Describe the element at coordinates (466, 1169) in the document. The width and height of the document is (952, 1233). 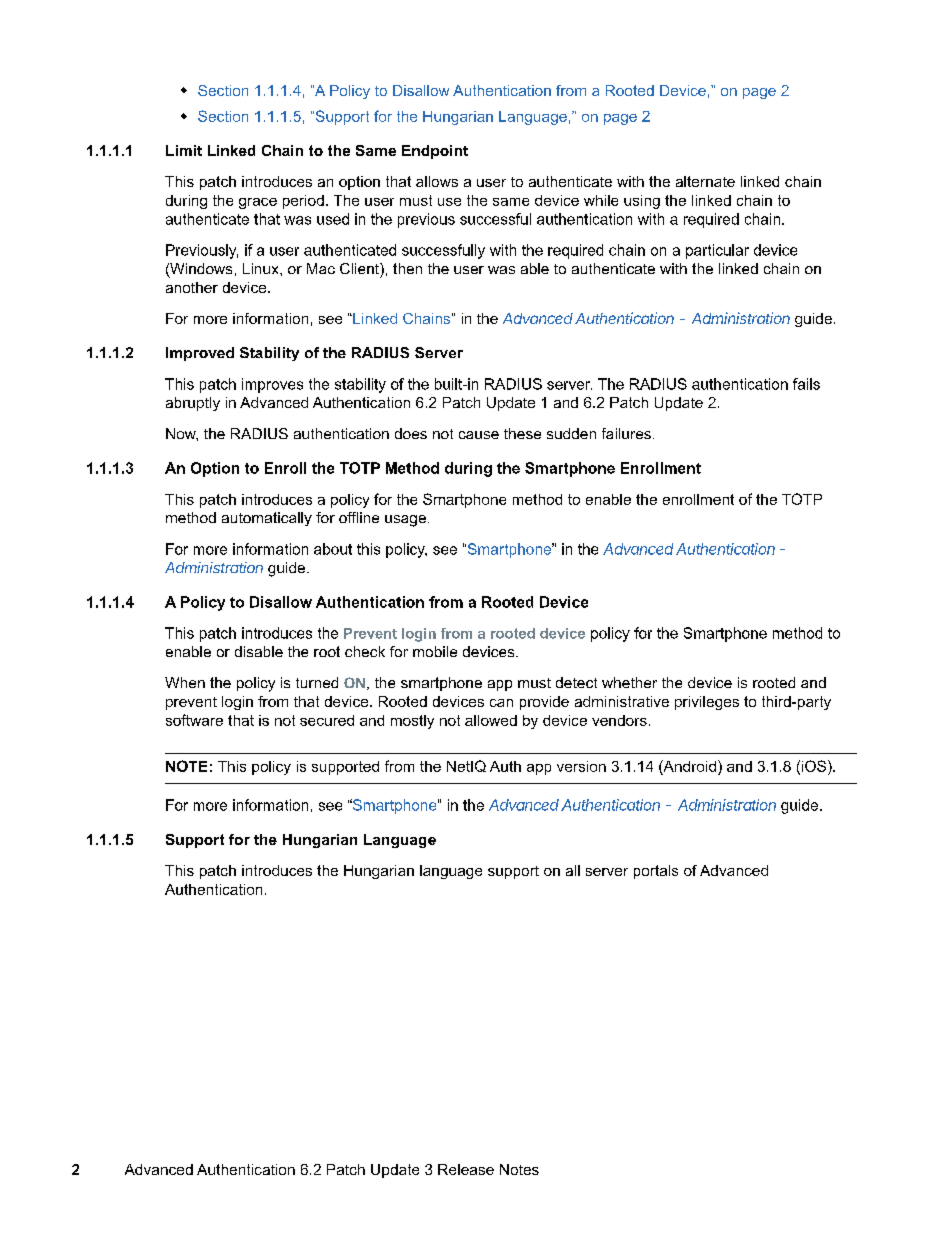
I see `Release` at that location.
